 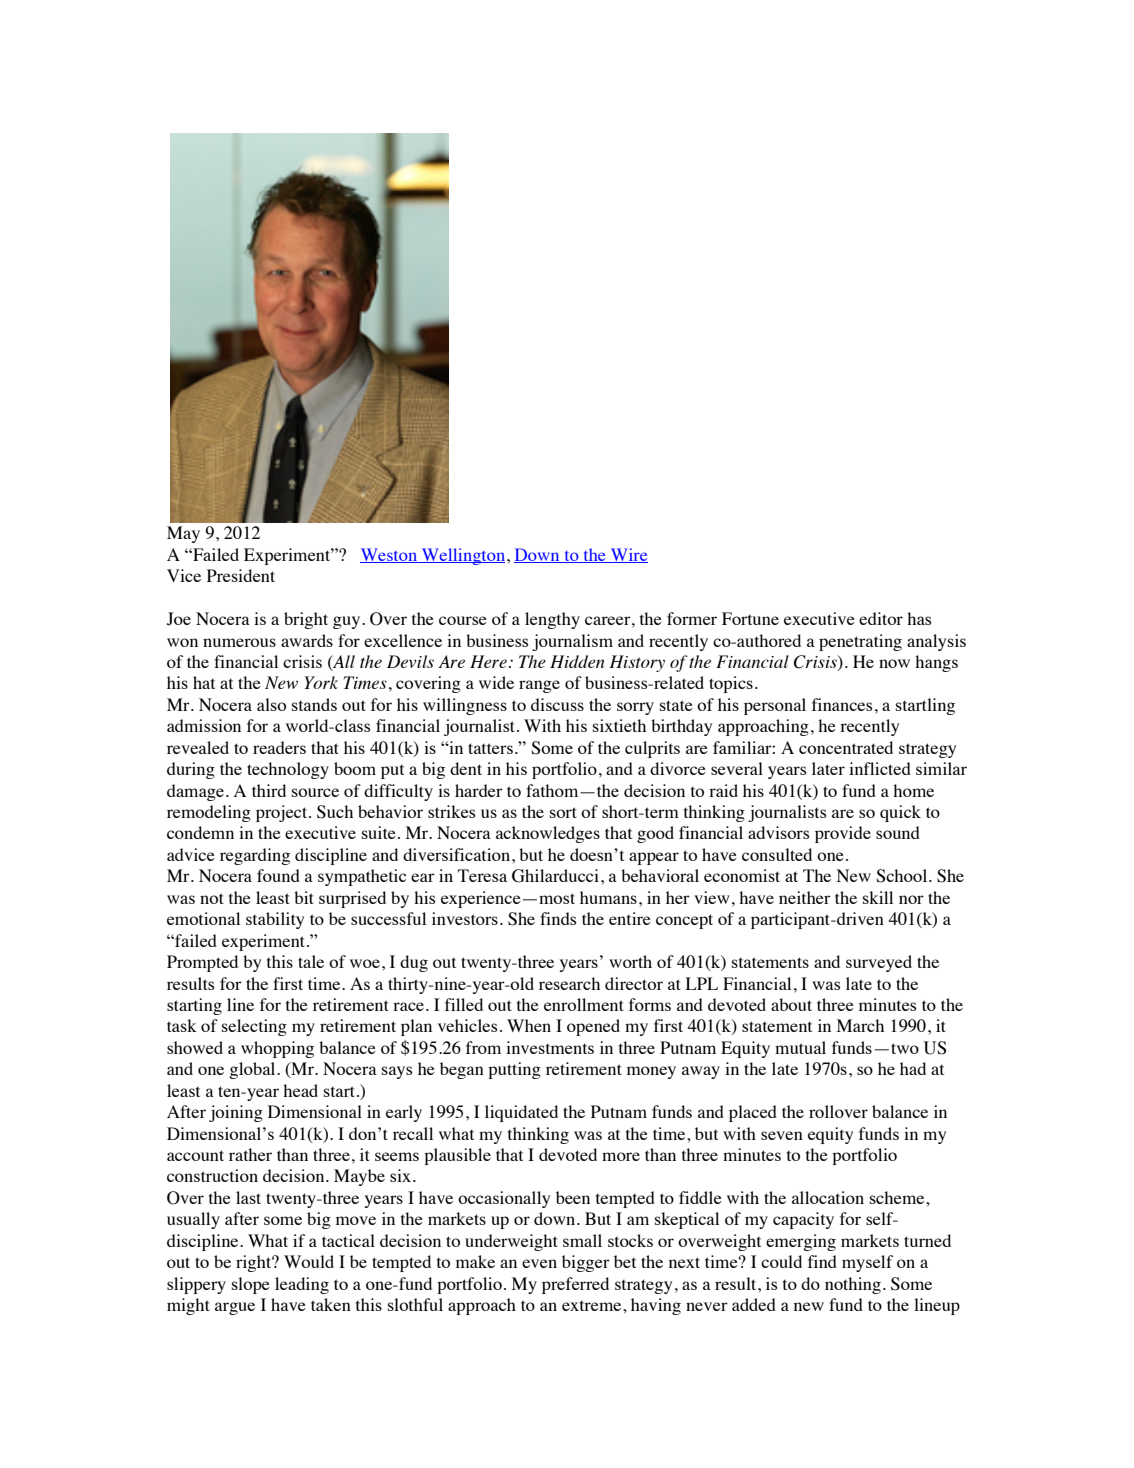 What do you see at coordinates (881, 618) in the screenshot?
I see `editor` at bounding box center [881, 618].
